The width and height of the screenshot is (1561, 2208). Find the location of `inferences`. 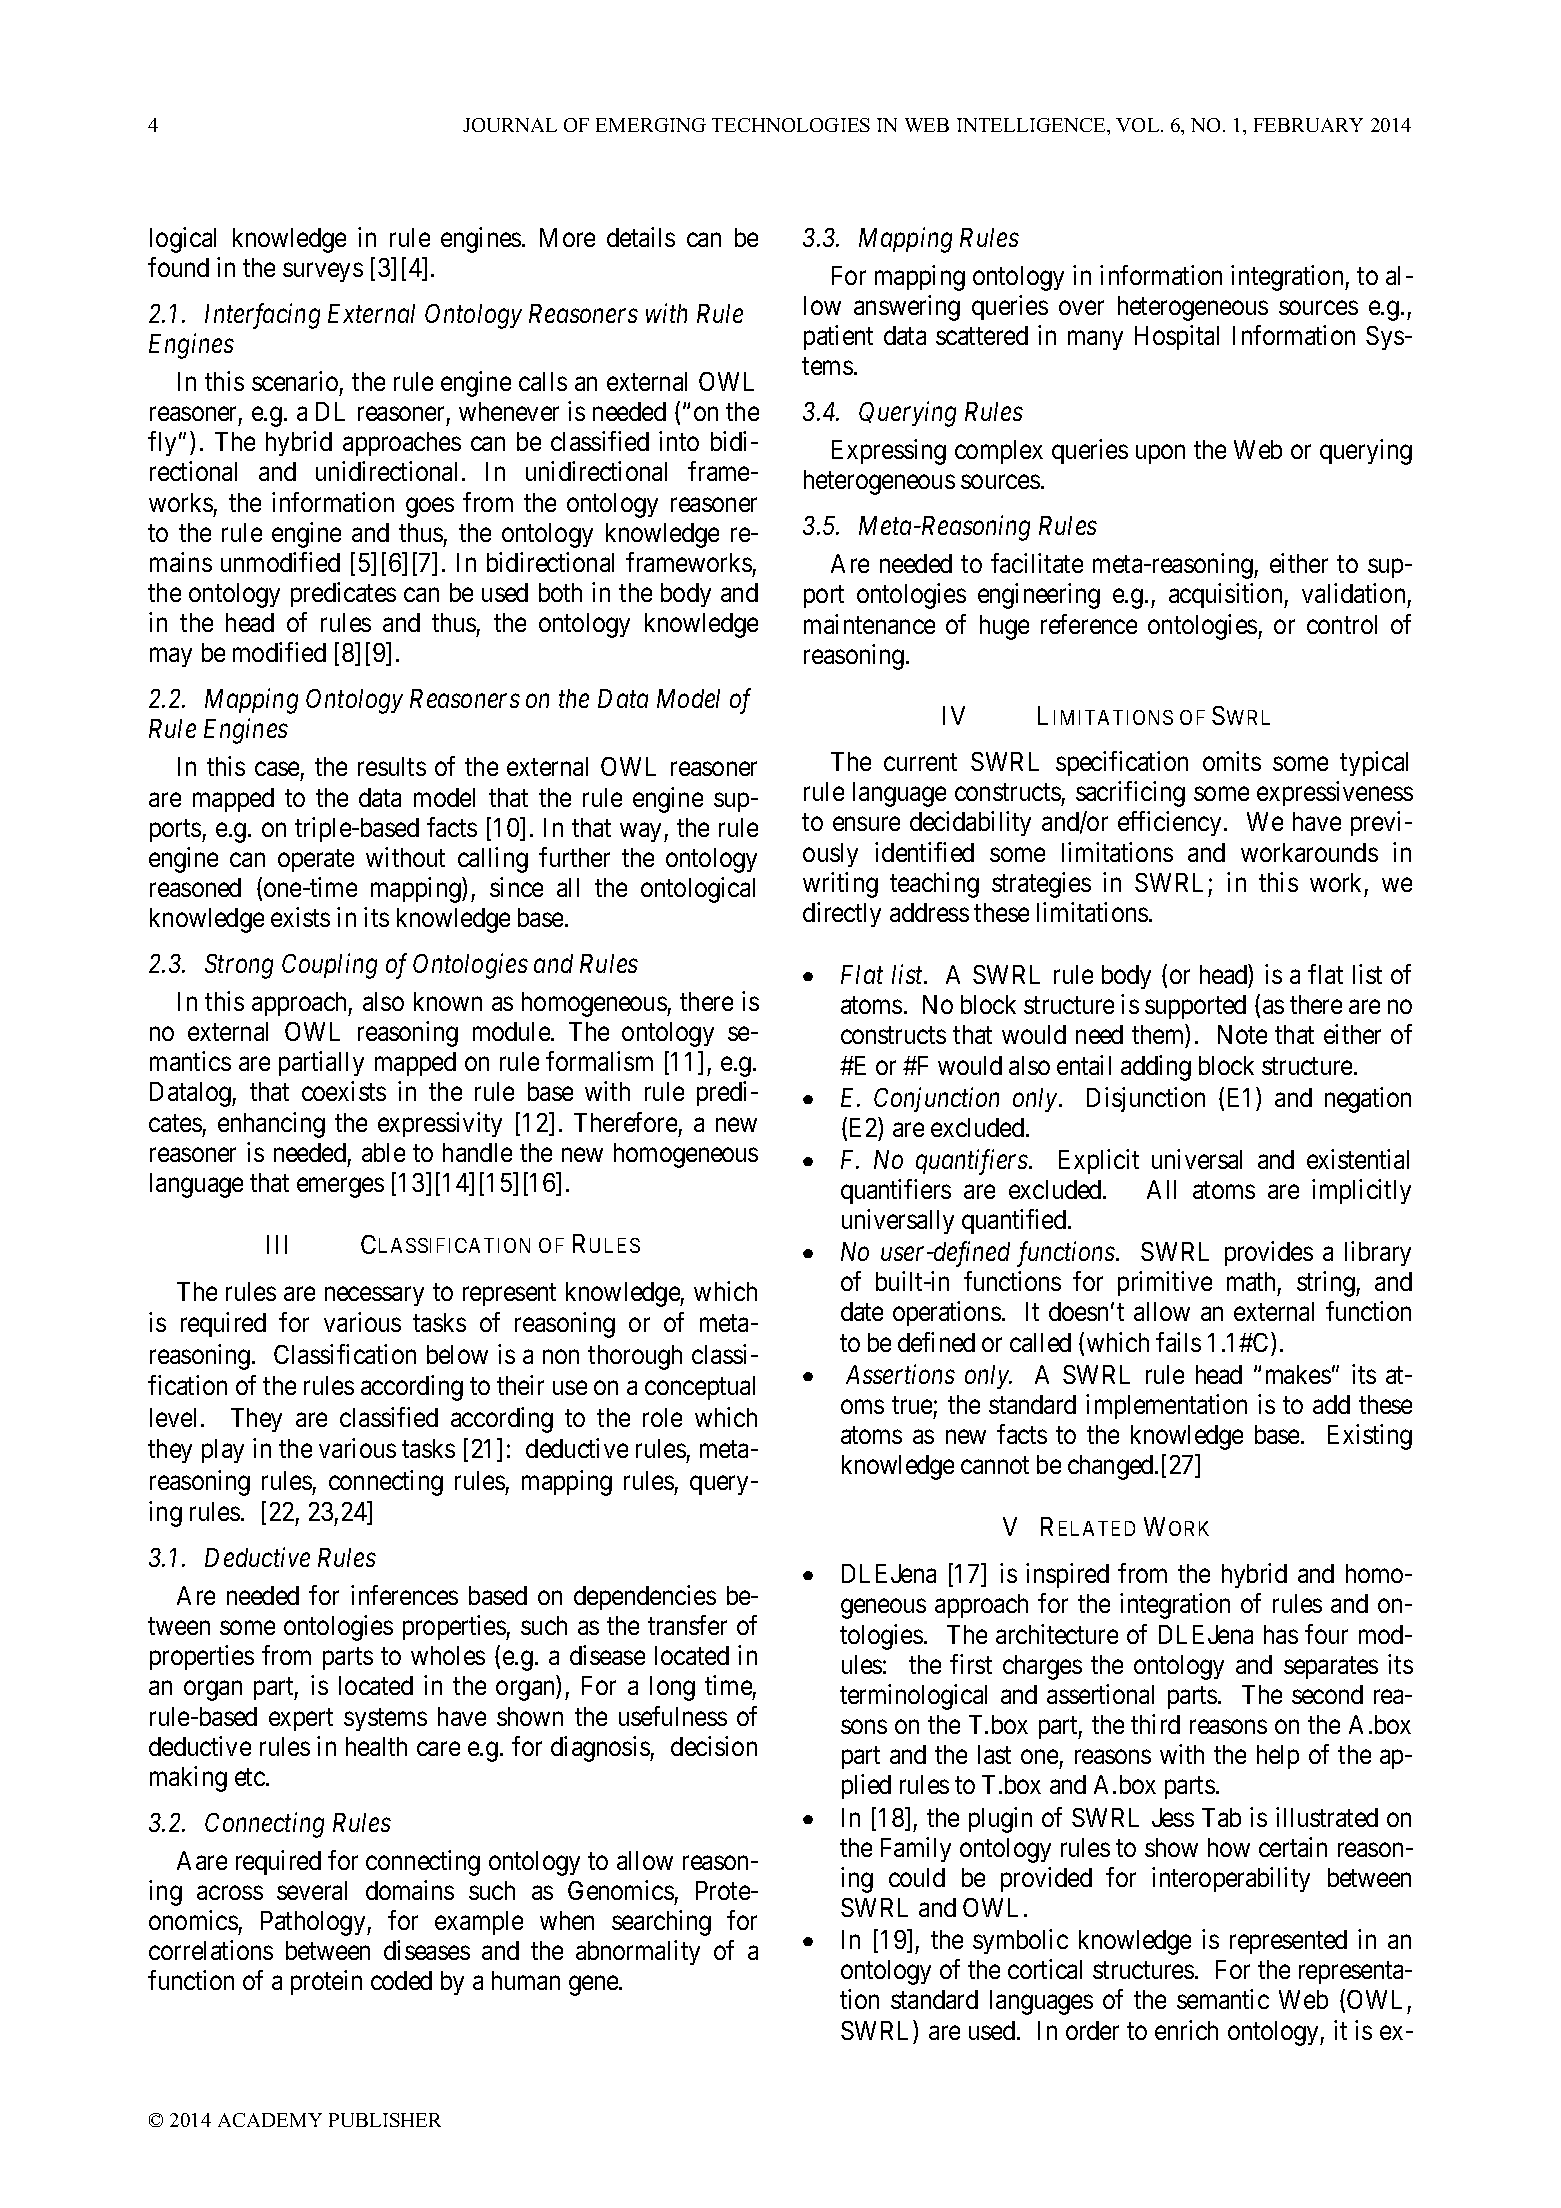

inferences is located at coordinates (404, 1595).
